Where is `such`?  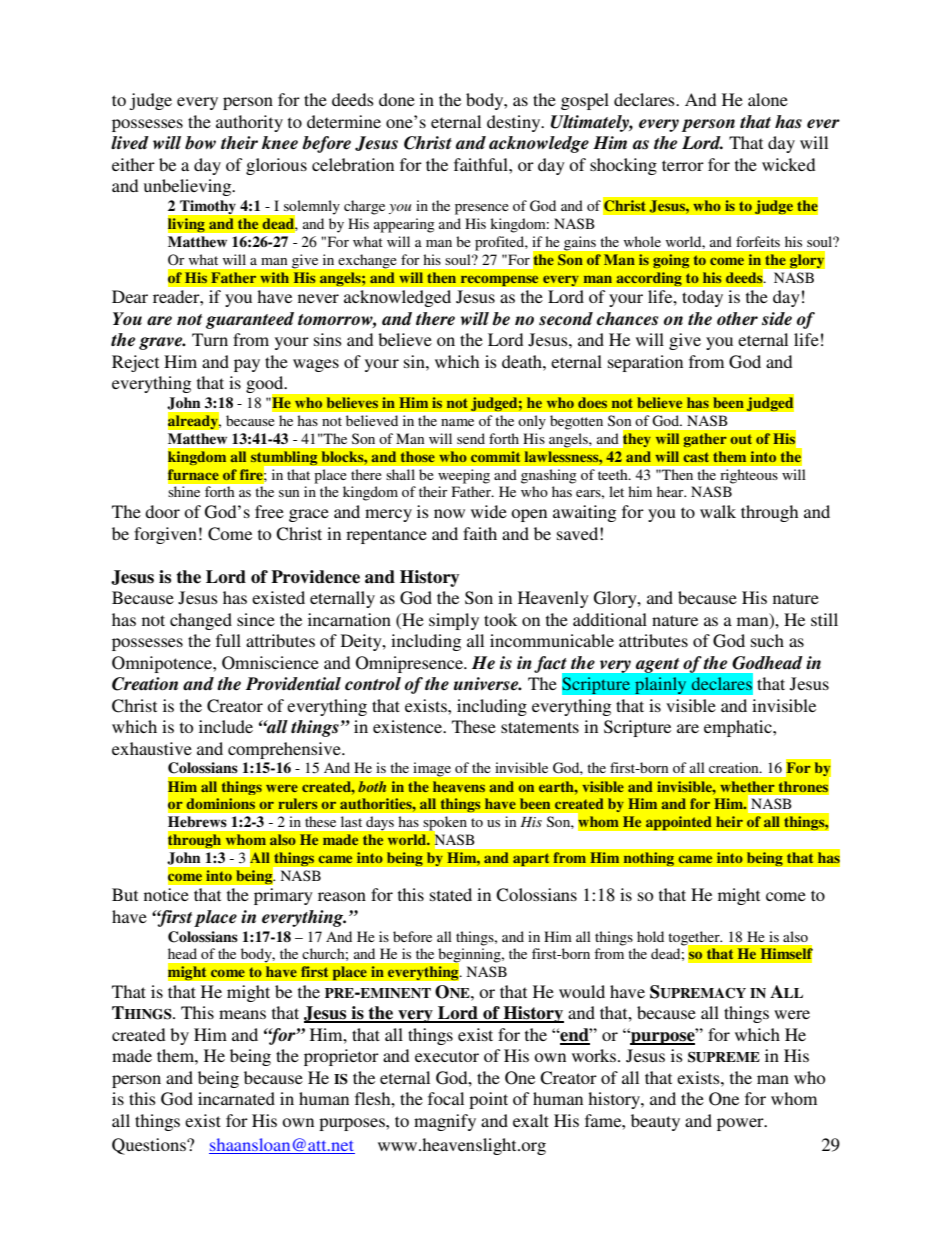 such is located at coordinates (767, 640).
